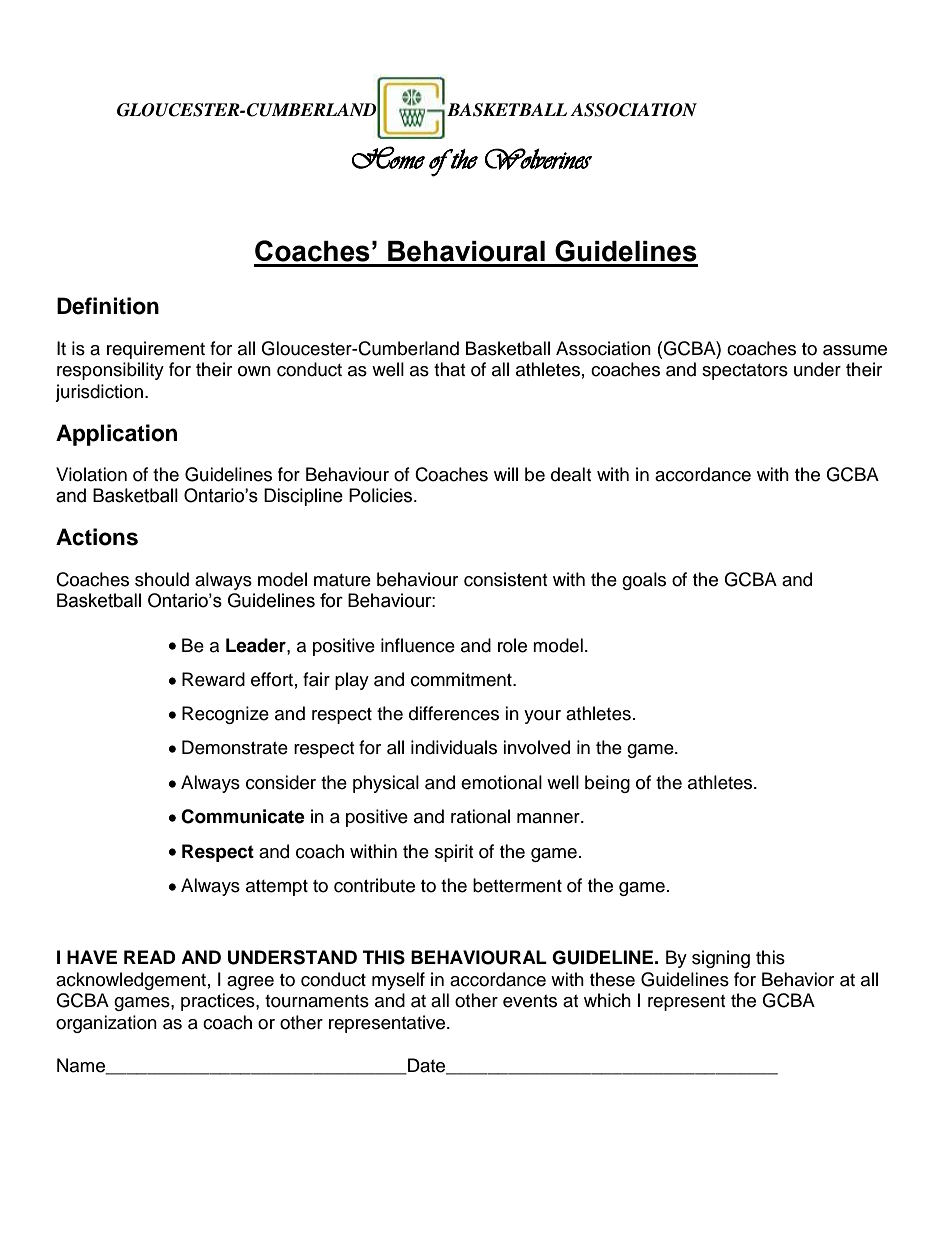 This page has width=952, height=1233. Describe the element at coordinates (745, 372) in the page. I see `spectators` at that location.
